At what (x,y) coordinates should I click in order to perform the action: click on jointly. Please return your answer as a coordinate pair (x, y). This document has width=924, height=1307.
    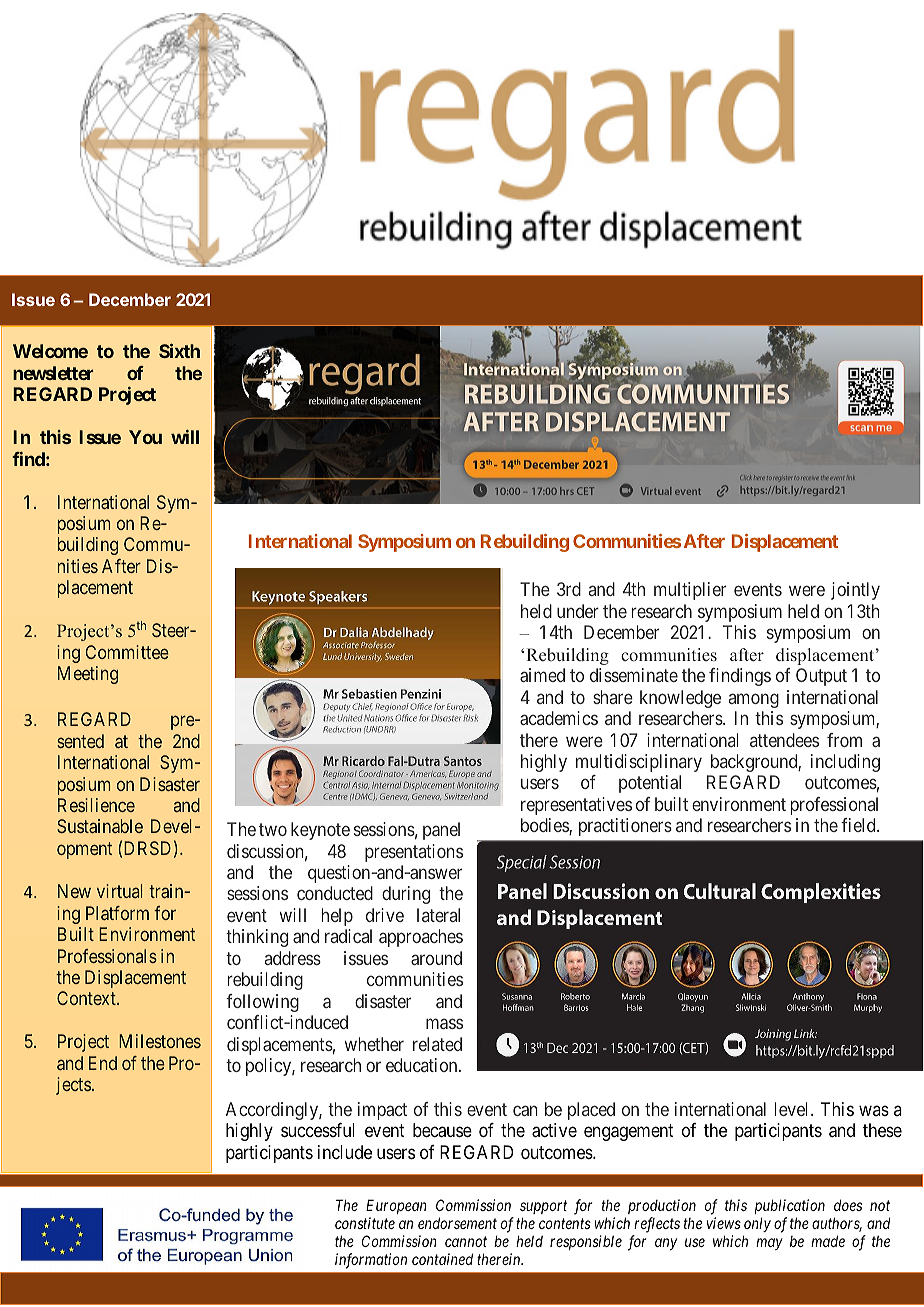
    Looking at the image, I should click on (855, 591).
